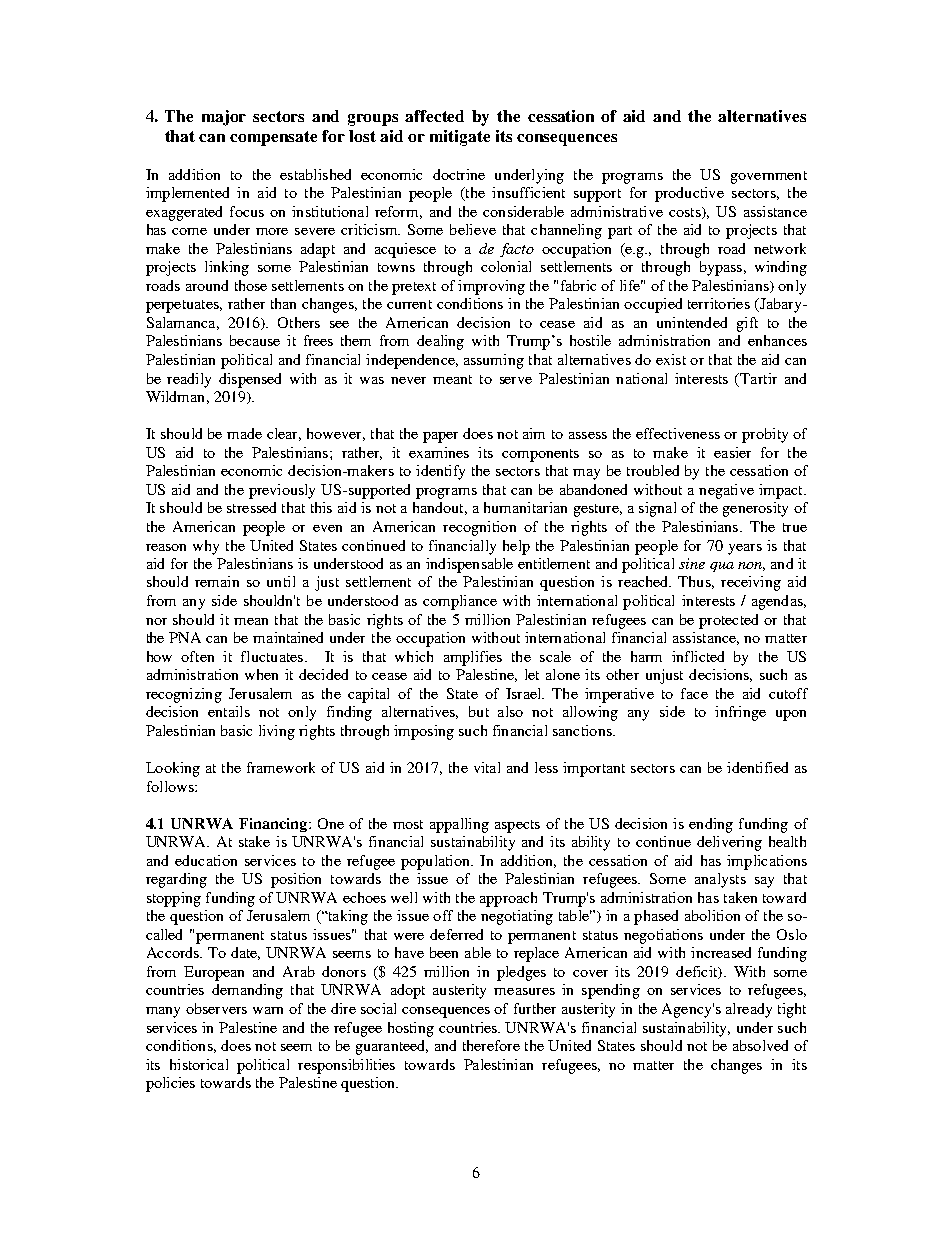  What do you see at coordinates (459, 825) in the screenshot?
I see `appalling` at bounding box center [459, 825].
